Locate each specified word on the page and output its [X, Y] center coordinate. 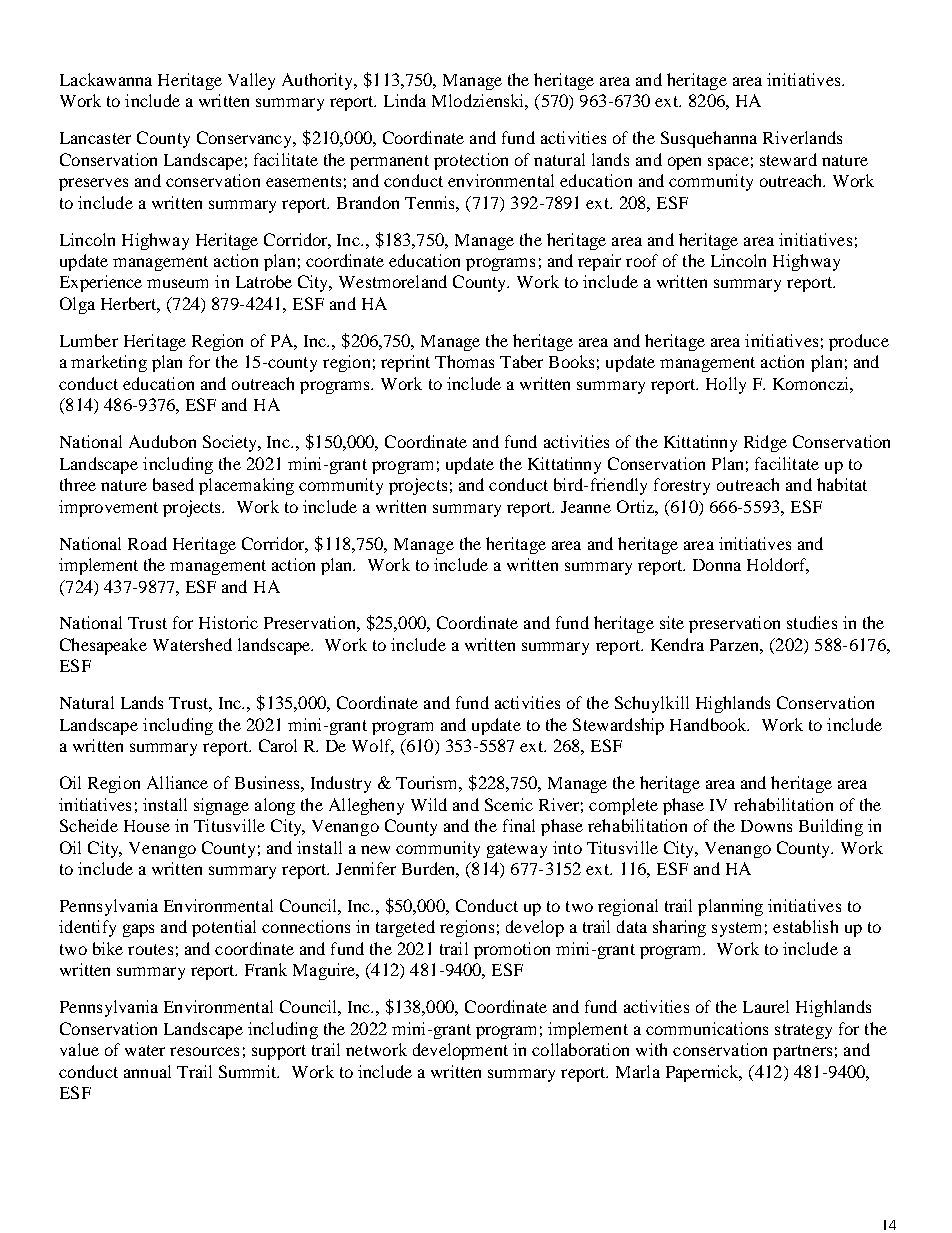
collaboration [580, 1049]
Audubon [162, 441]
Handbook [709, 724]
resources [204, 1051]
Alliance [177, 782]
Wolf [373, 747]
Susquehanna [709, 139]
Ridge [765, 443]
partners [802, 1052]
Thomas [464, 361]
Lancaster [95, 138]
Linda [405, 100]
